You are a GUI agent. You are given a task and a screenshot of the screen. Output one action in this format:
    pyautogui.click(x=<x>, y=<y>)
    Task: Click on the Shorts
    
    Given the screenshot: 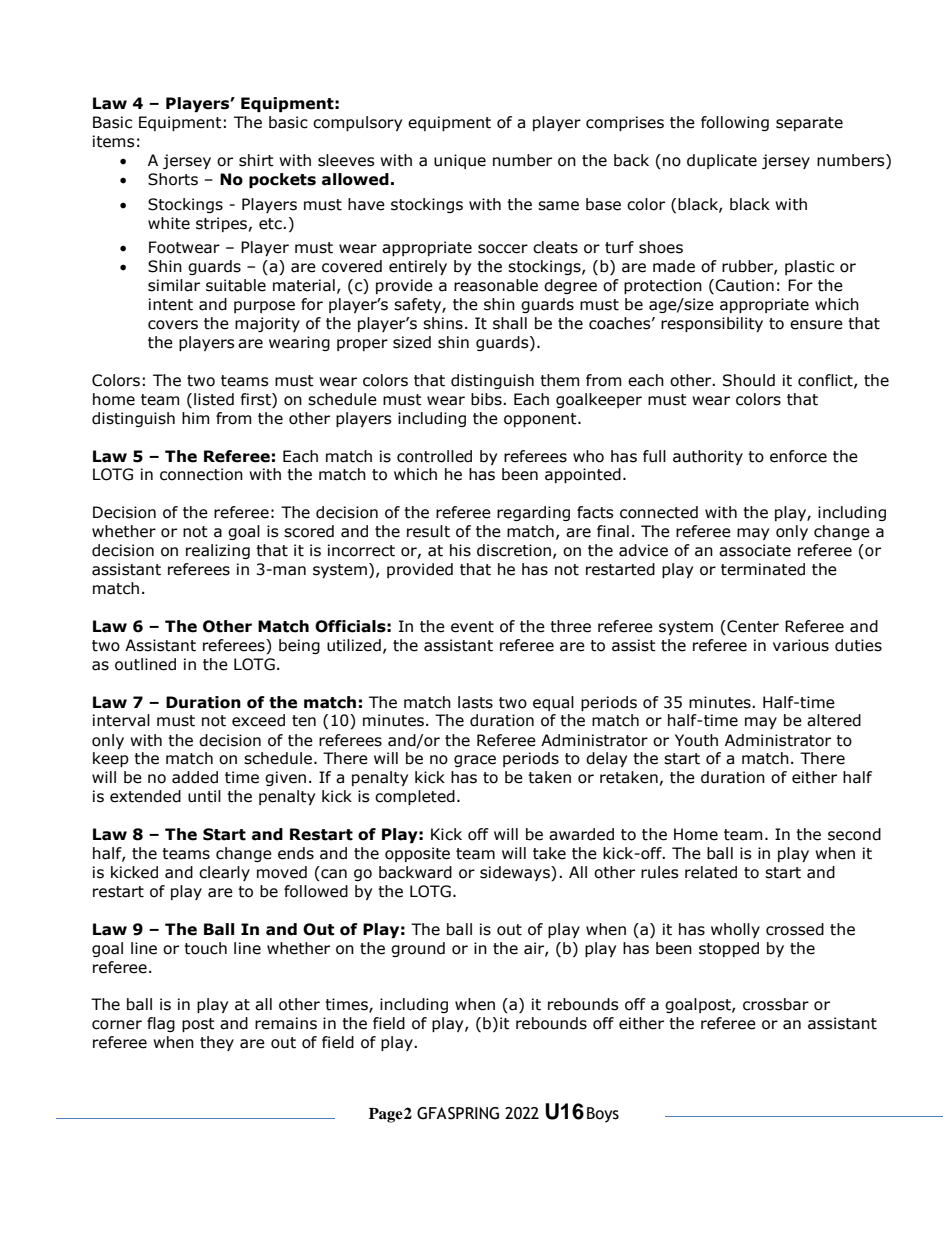 What is the action you would take?
    pyautogui.click(x=173, y=179)
